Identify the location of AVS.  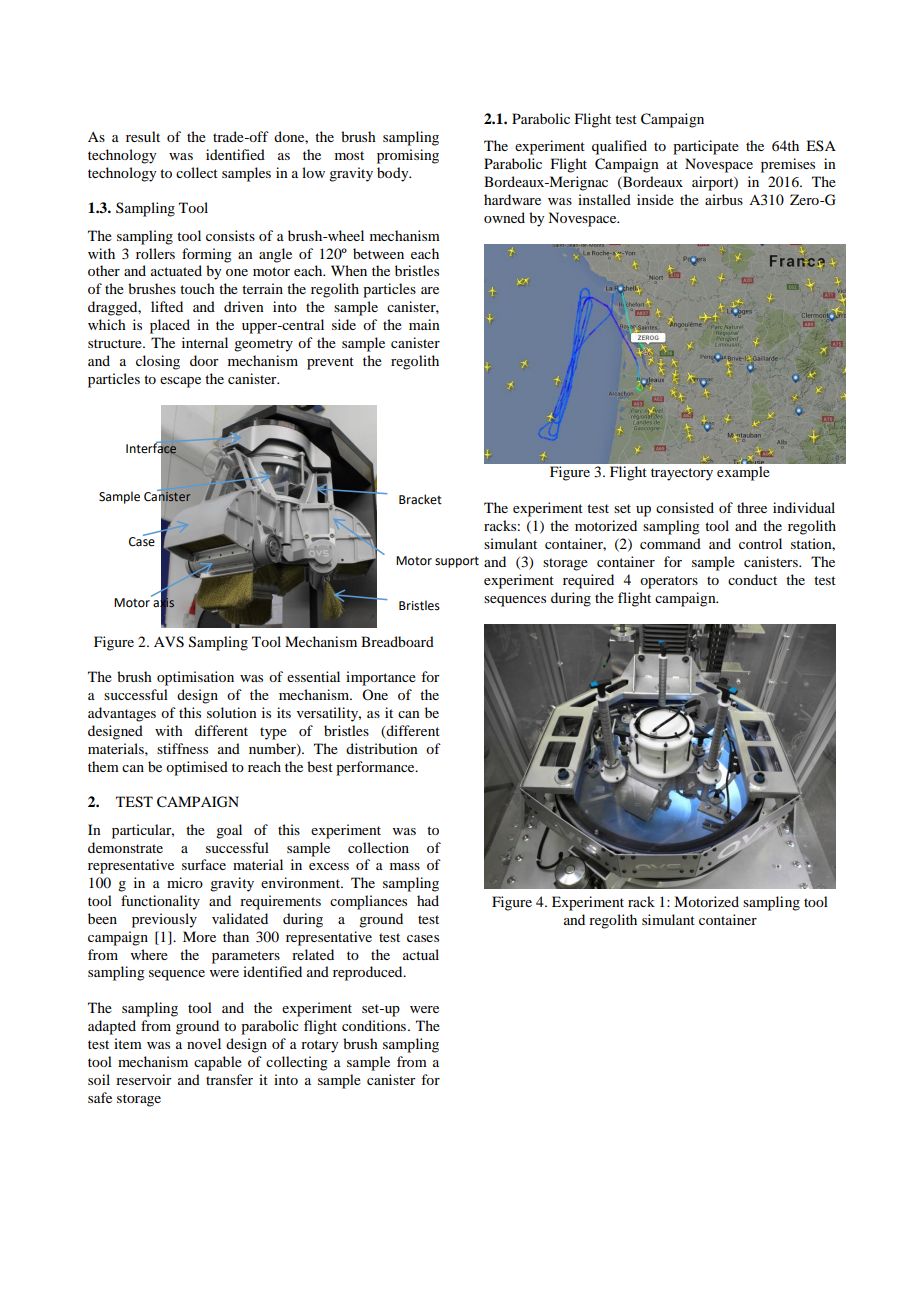
(169, 642).
